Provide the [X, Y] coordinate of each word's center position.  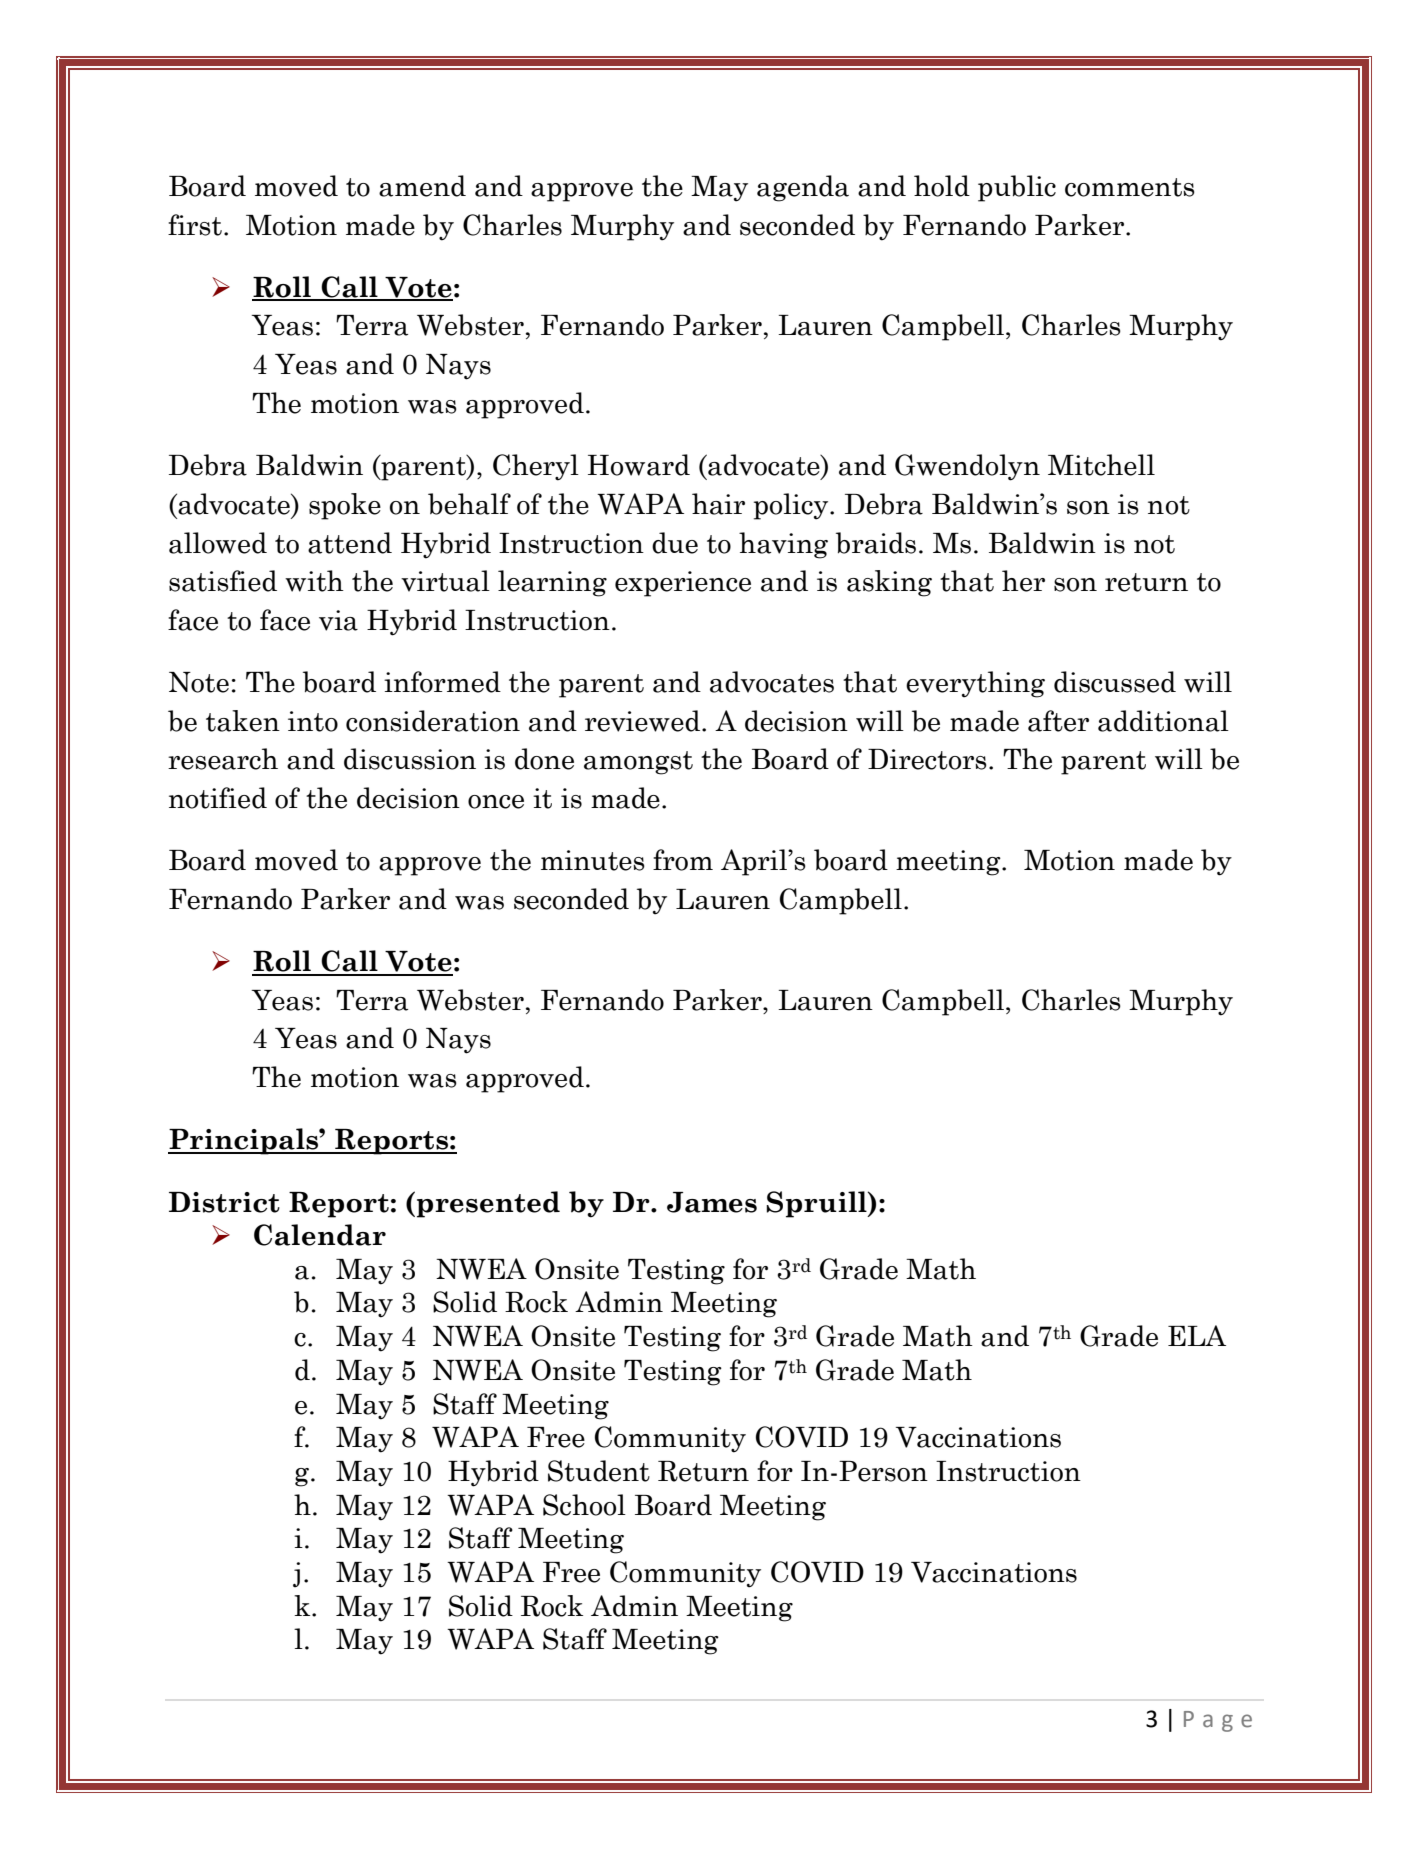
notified [218, 798]
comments [1130, 187]
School [584, 1505]
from [683, 860]
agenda [803, 188]
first [195, 225]
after [1058, 721]
